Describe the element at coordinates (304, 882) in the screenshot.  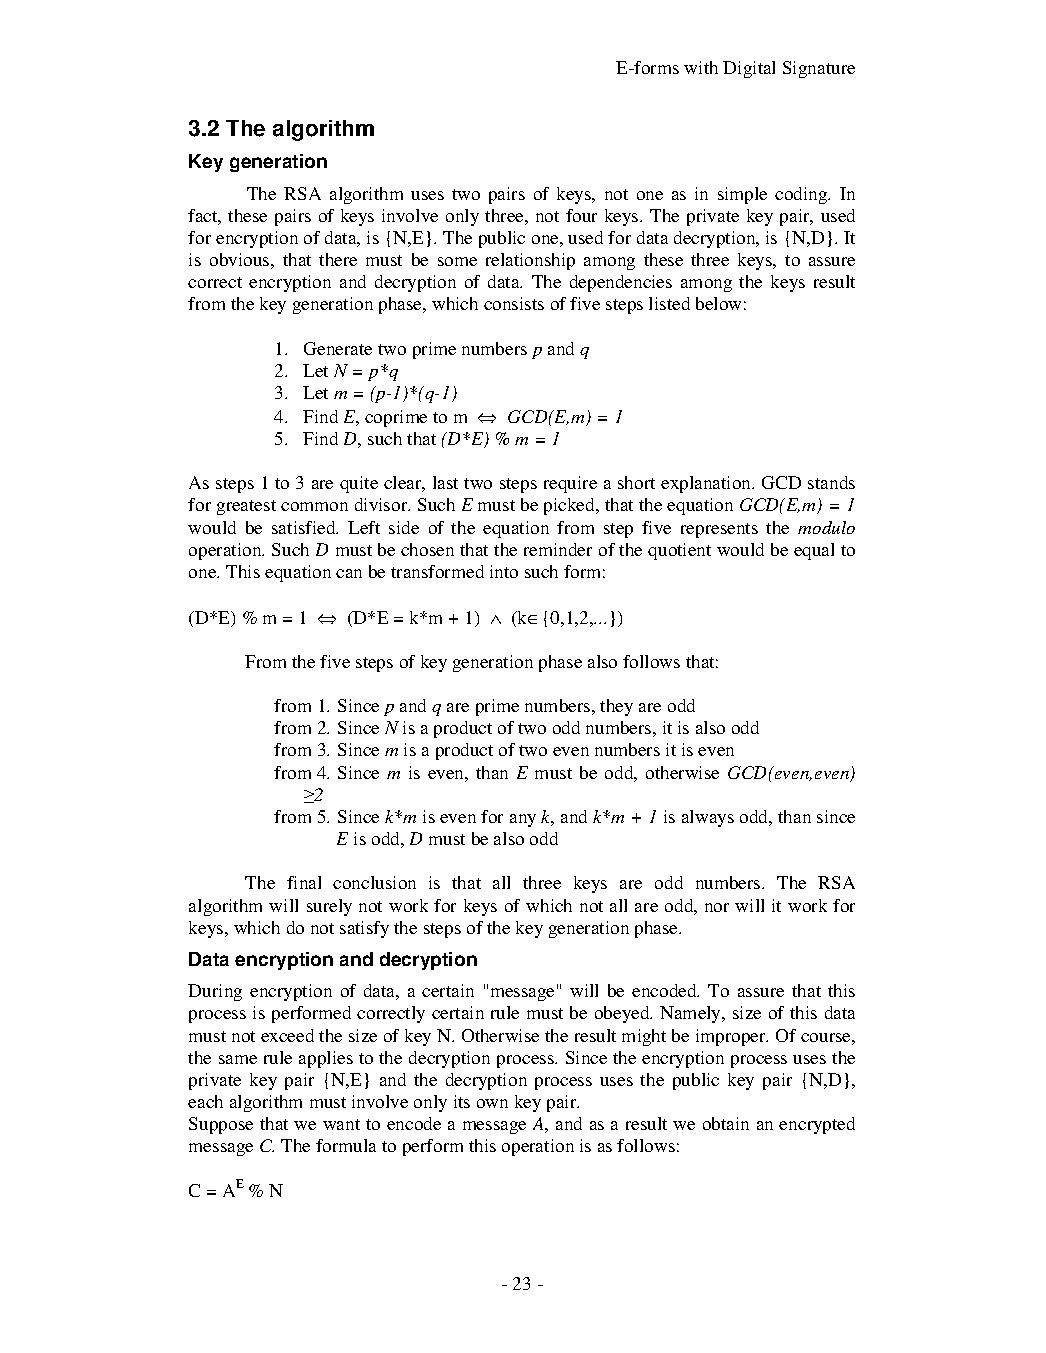
I see `final` at that location.
